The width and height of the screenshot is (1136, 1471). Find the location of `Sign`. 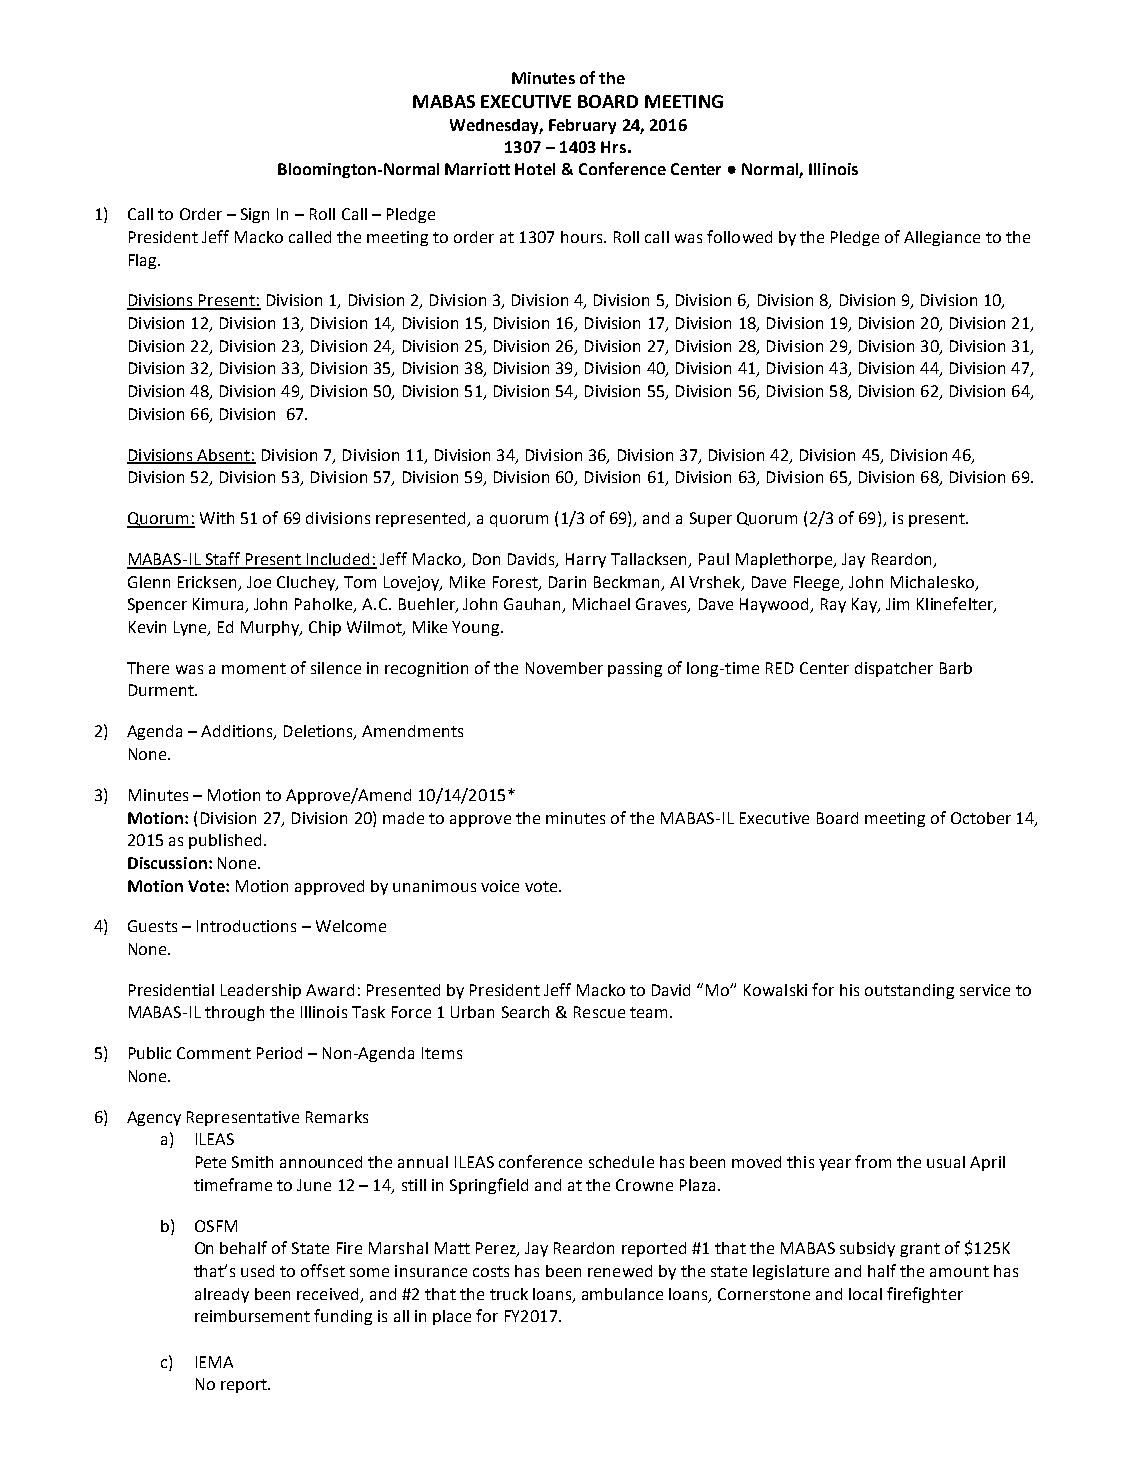

Sign is located at coordinates (255, 215).
